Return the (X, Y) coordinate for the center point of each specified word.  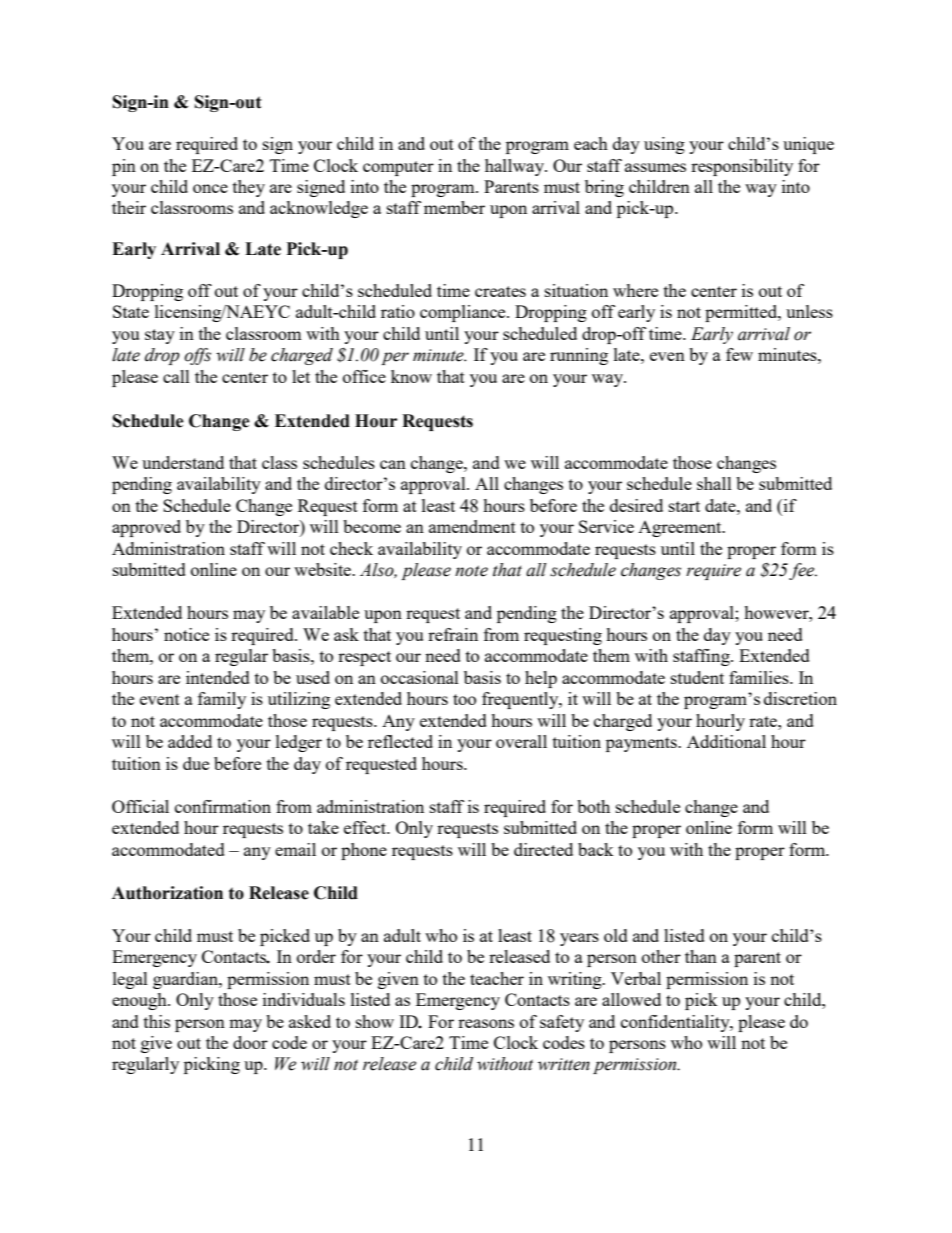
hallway (515, 167)
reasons (486, 1023)
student (697, 677)
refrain (453, 634)
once (210, 188)
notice (186, 634)
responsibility (742, 167)
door (250, 1042)
